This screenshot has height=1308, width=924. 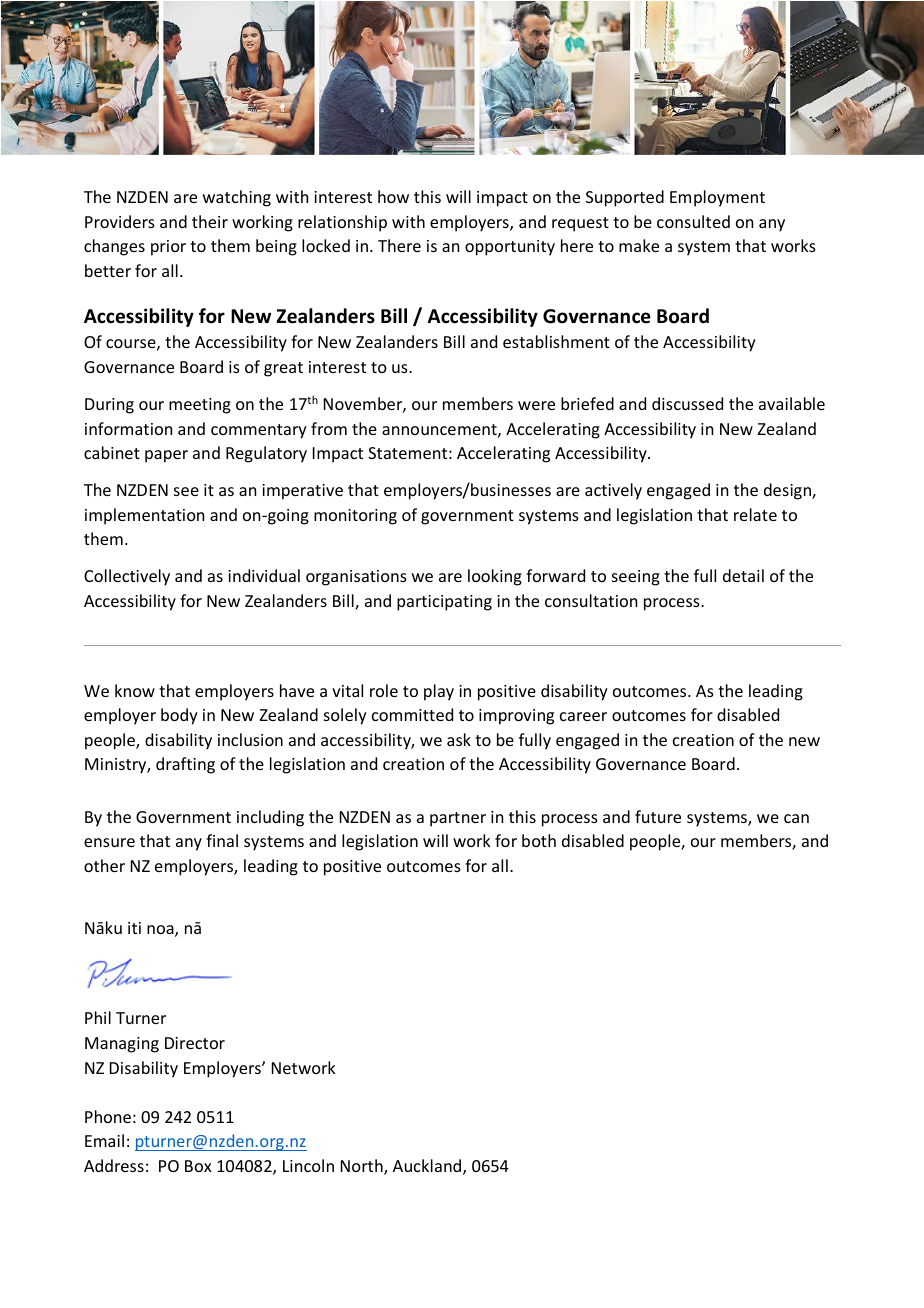 I want to click on drafting, so click(x=185, y=765).
